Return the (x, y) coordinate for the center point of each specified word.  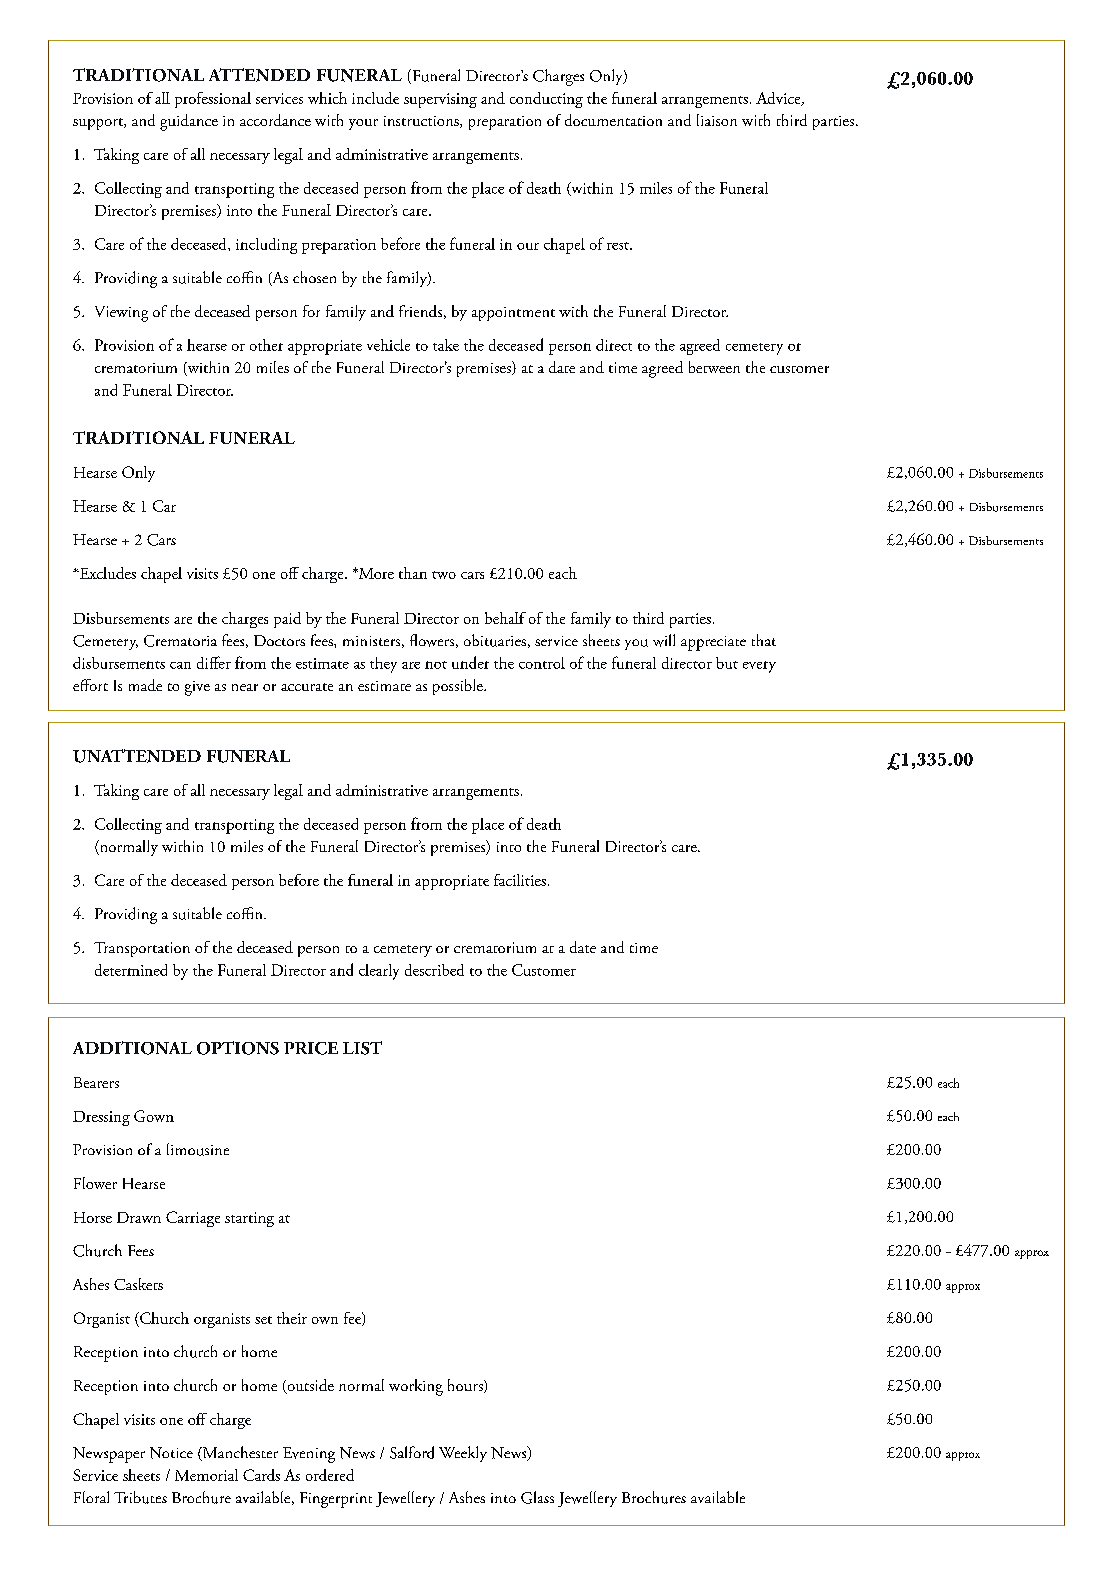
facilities (520, 880)
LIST (362, 1048)
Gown (154, 1116)
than (413, 573)
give (197, 688)
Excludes (106, 573)
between (714, 367)
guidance (189, 122)
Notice (171, 1453)
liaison (717, 120)
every (759, 667)
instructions (422, 122)
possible (459, 687)
